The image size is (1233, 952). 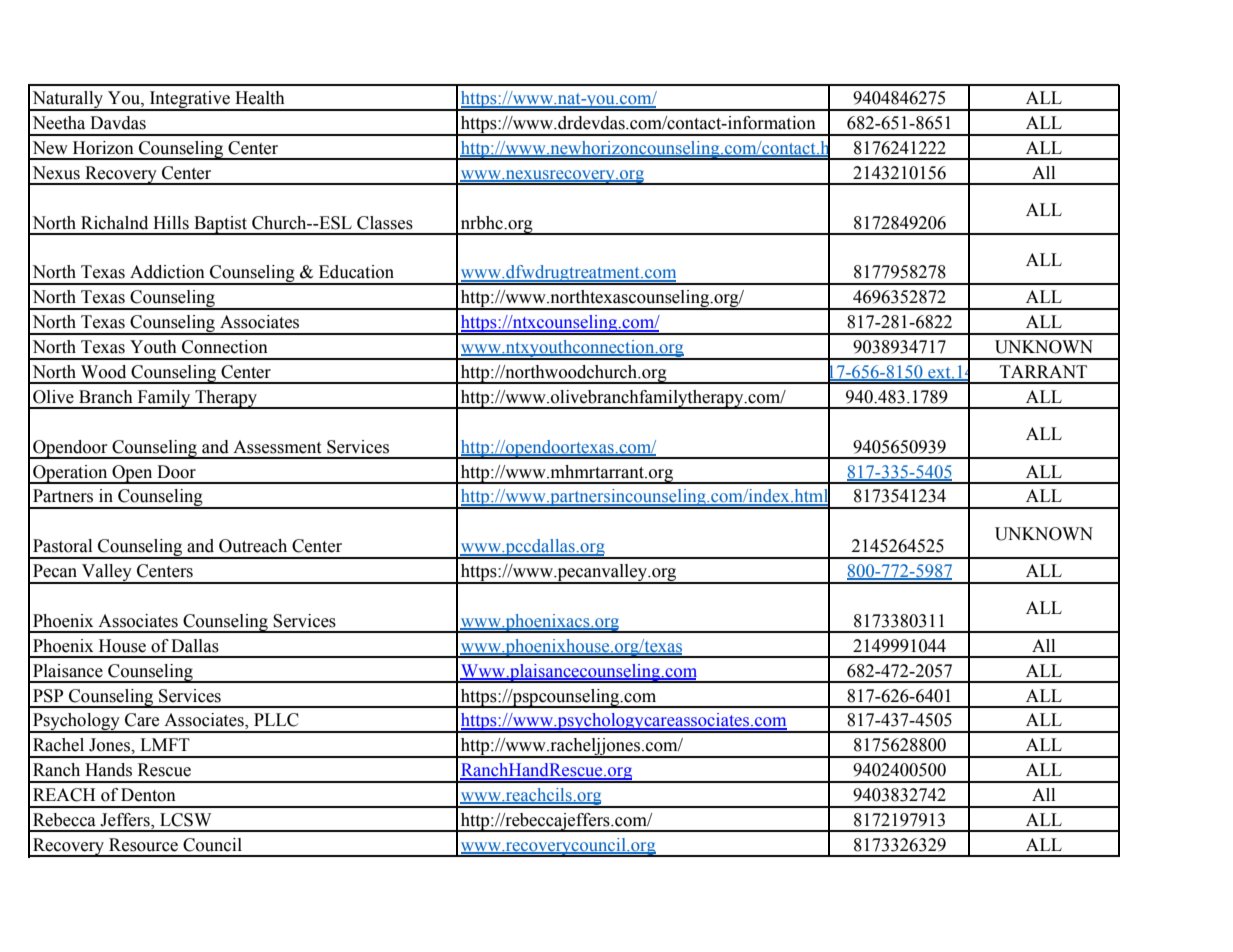 What do you see at coordinates (189, 101) in the page?
I see `Integrative` at bounding box center [189, 101].
